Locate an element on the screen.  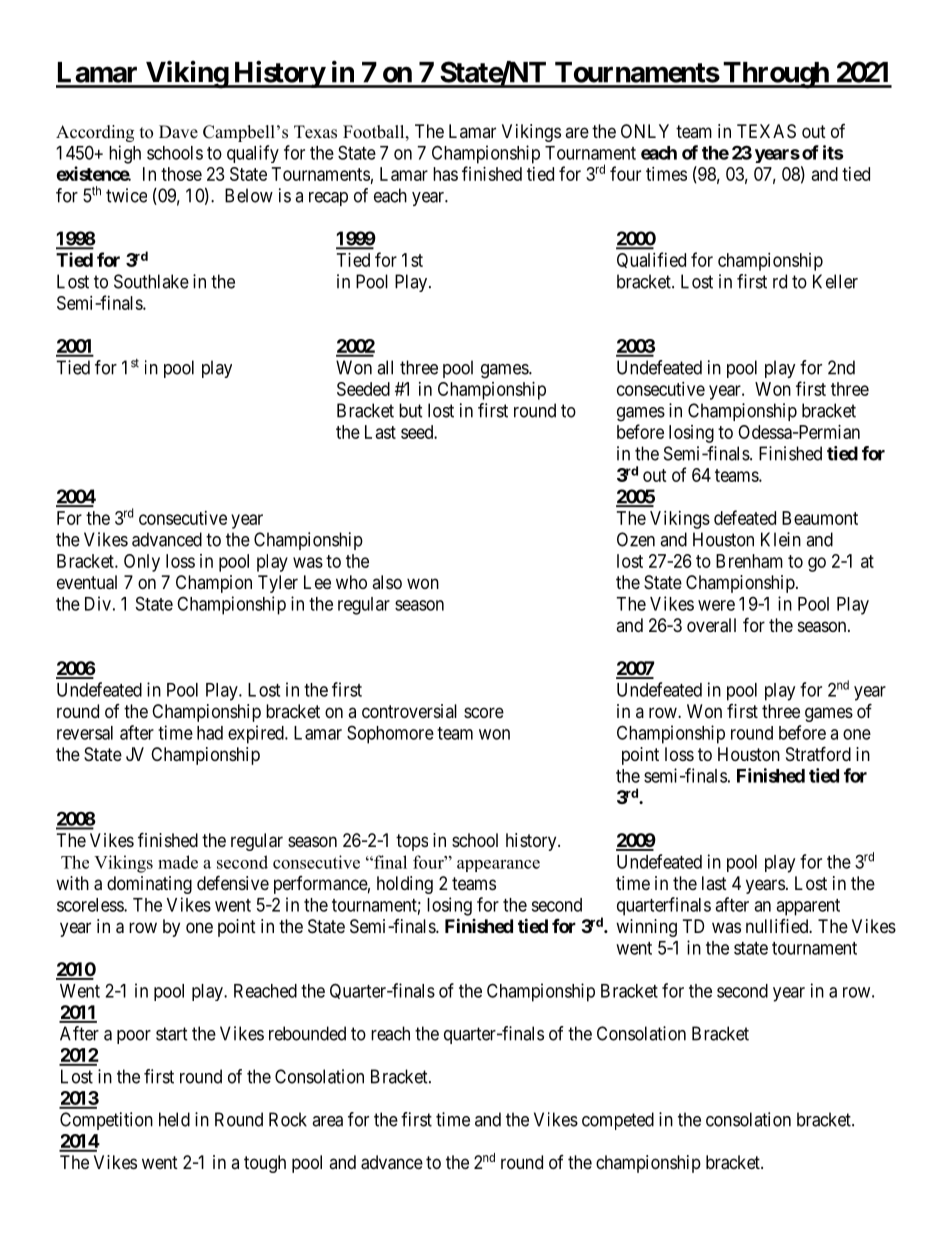
competed is located at coordinates (618, 1121).
